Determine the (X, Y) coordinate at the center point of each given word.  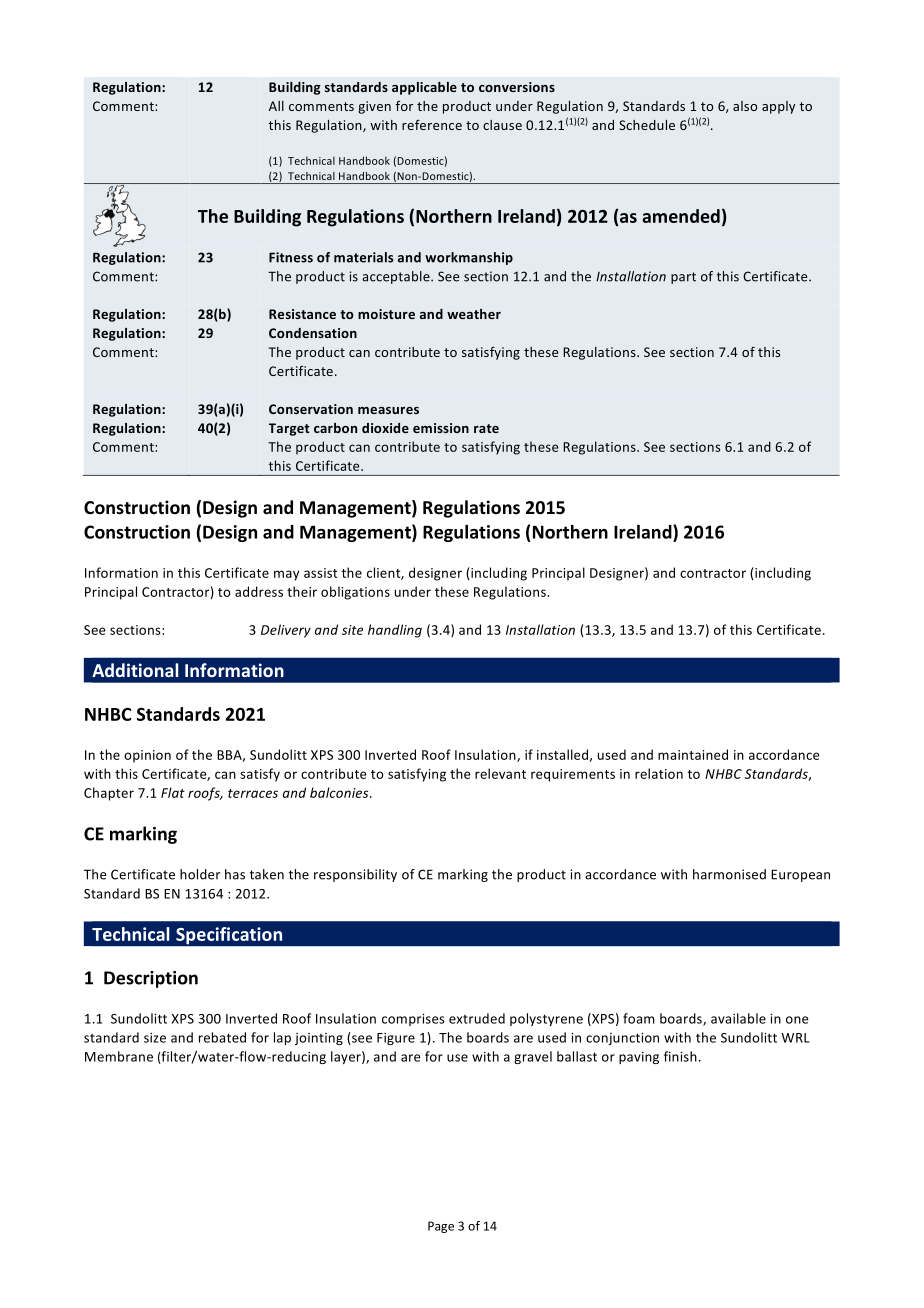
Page (441, 1227)
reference (432, 124)
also (745, 106)
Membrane (119, 1056)
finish (680, 1056)
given (374, 107)
